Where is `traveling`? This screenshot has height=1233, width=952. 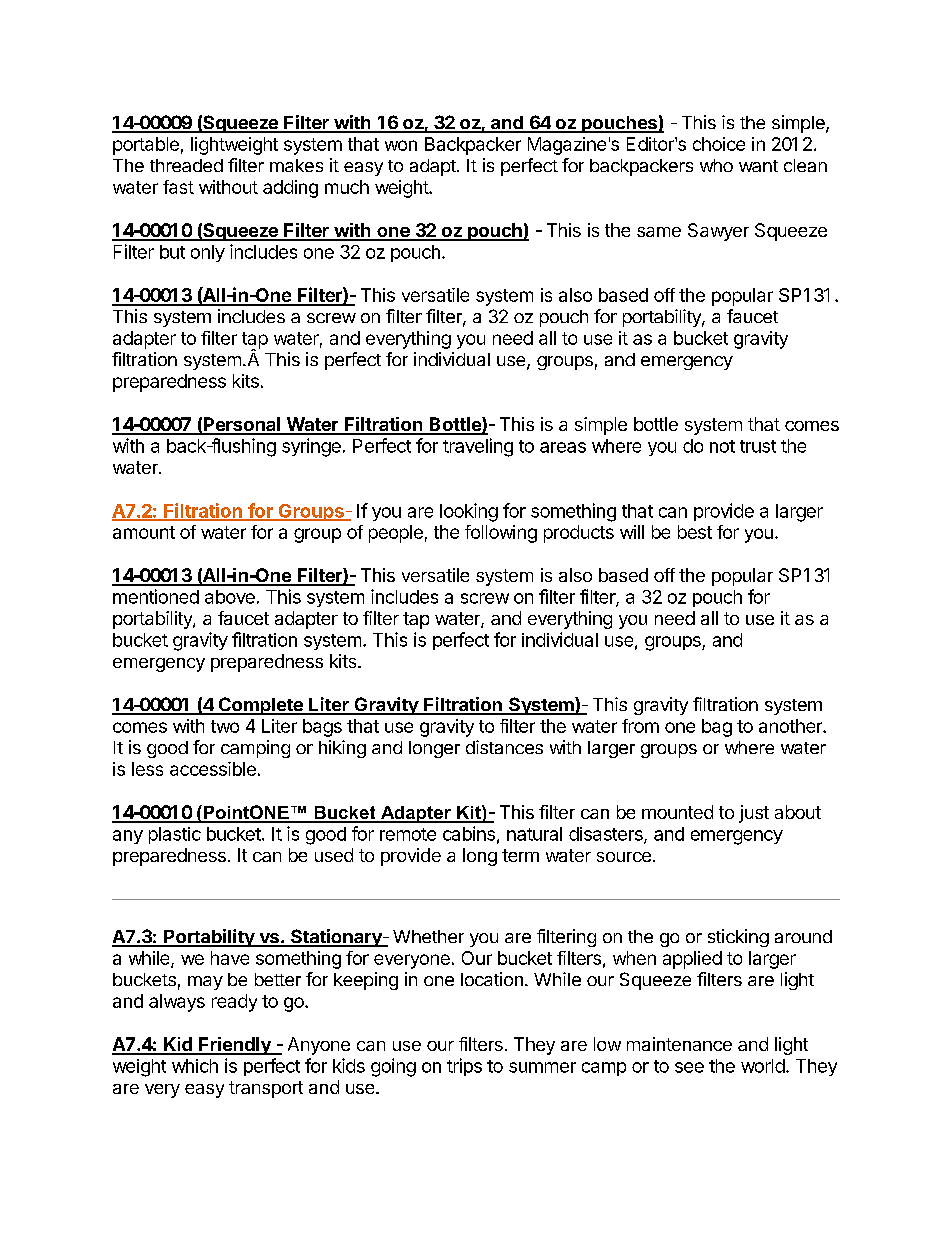
traveling is located at coordinates (478, 447).
